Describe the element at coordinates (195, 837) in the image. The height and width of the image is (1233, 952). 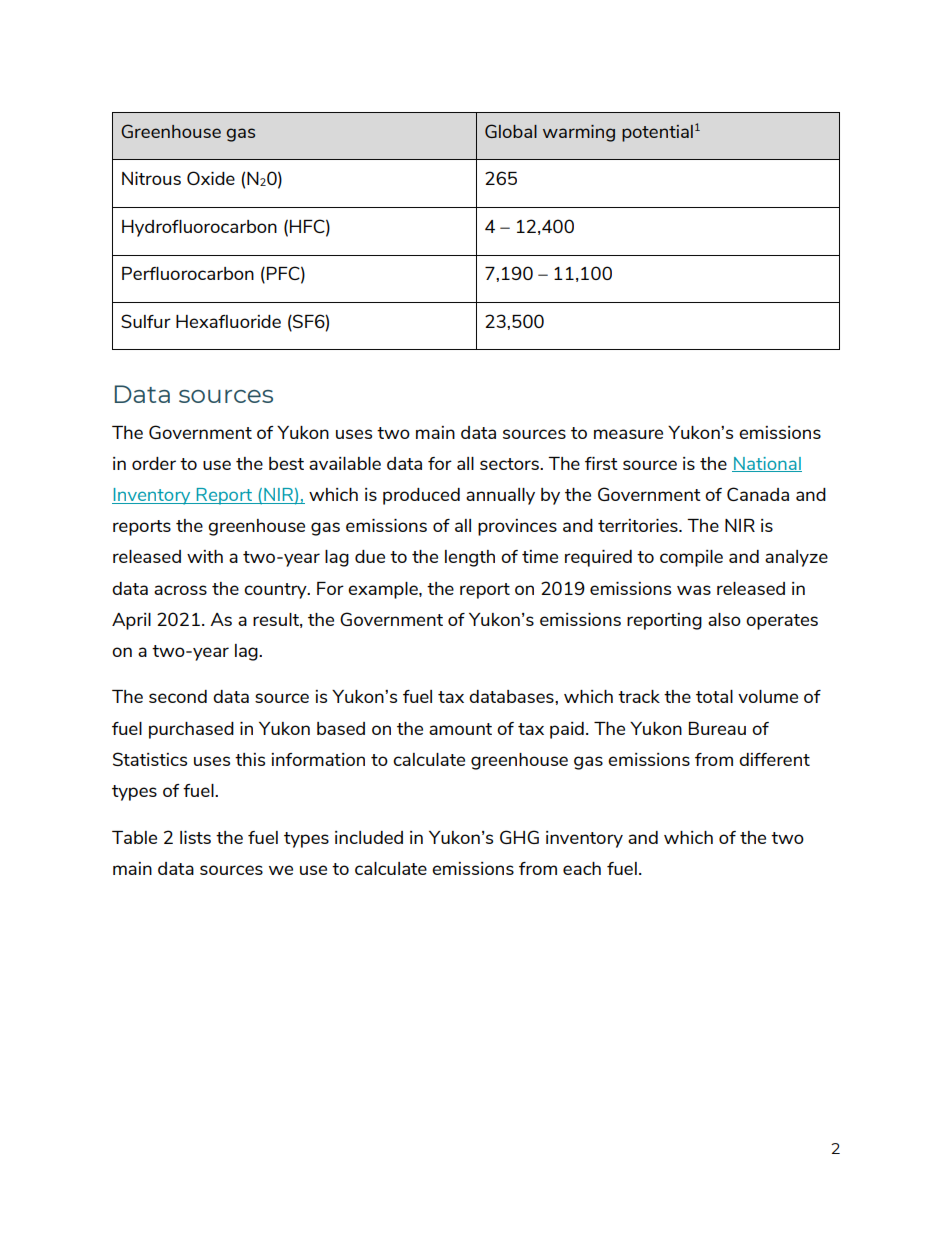
I see `lists` at that location.
